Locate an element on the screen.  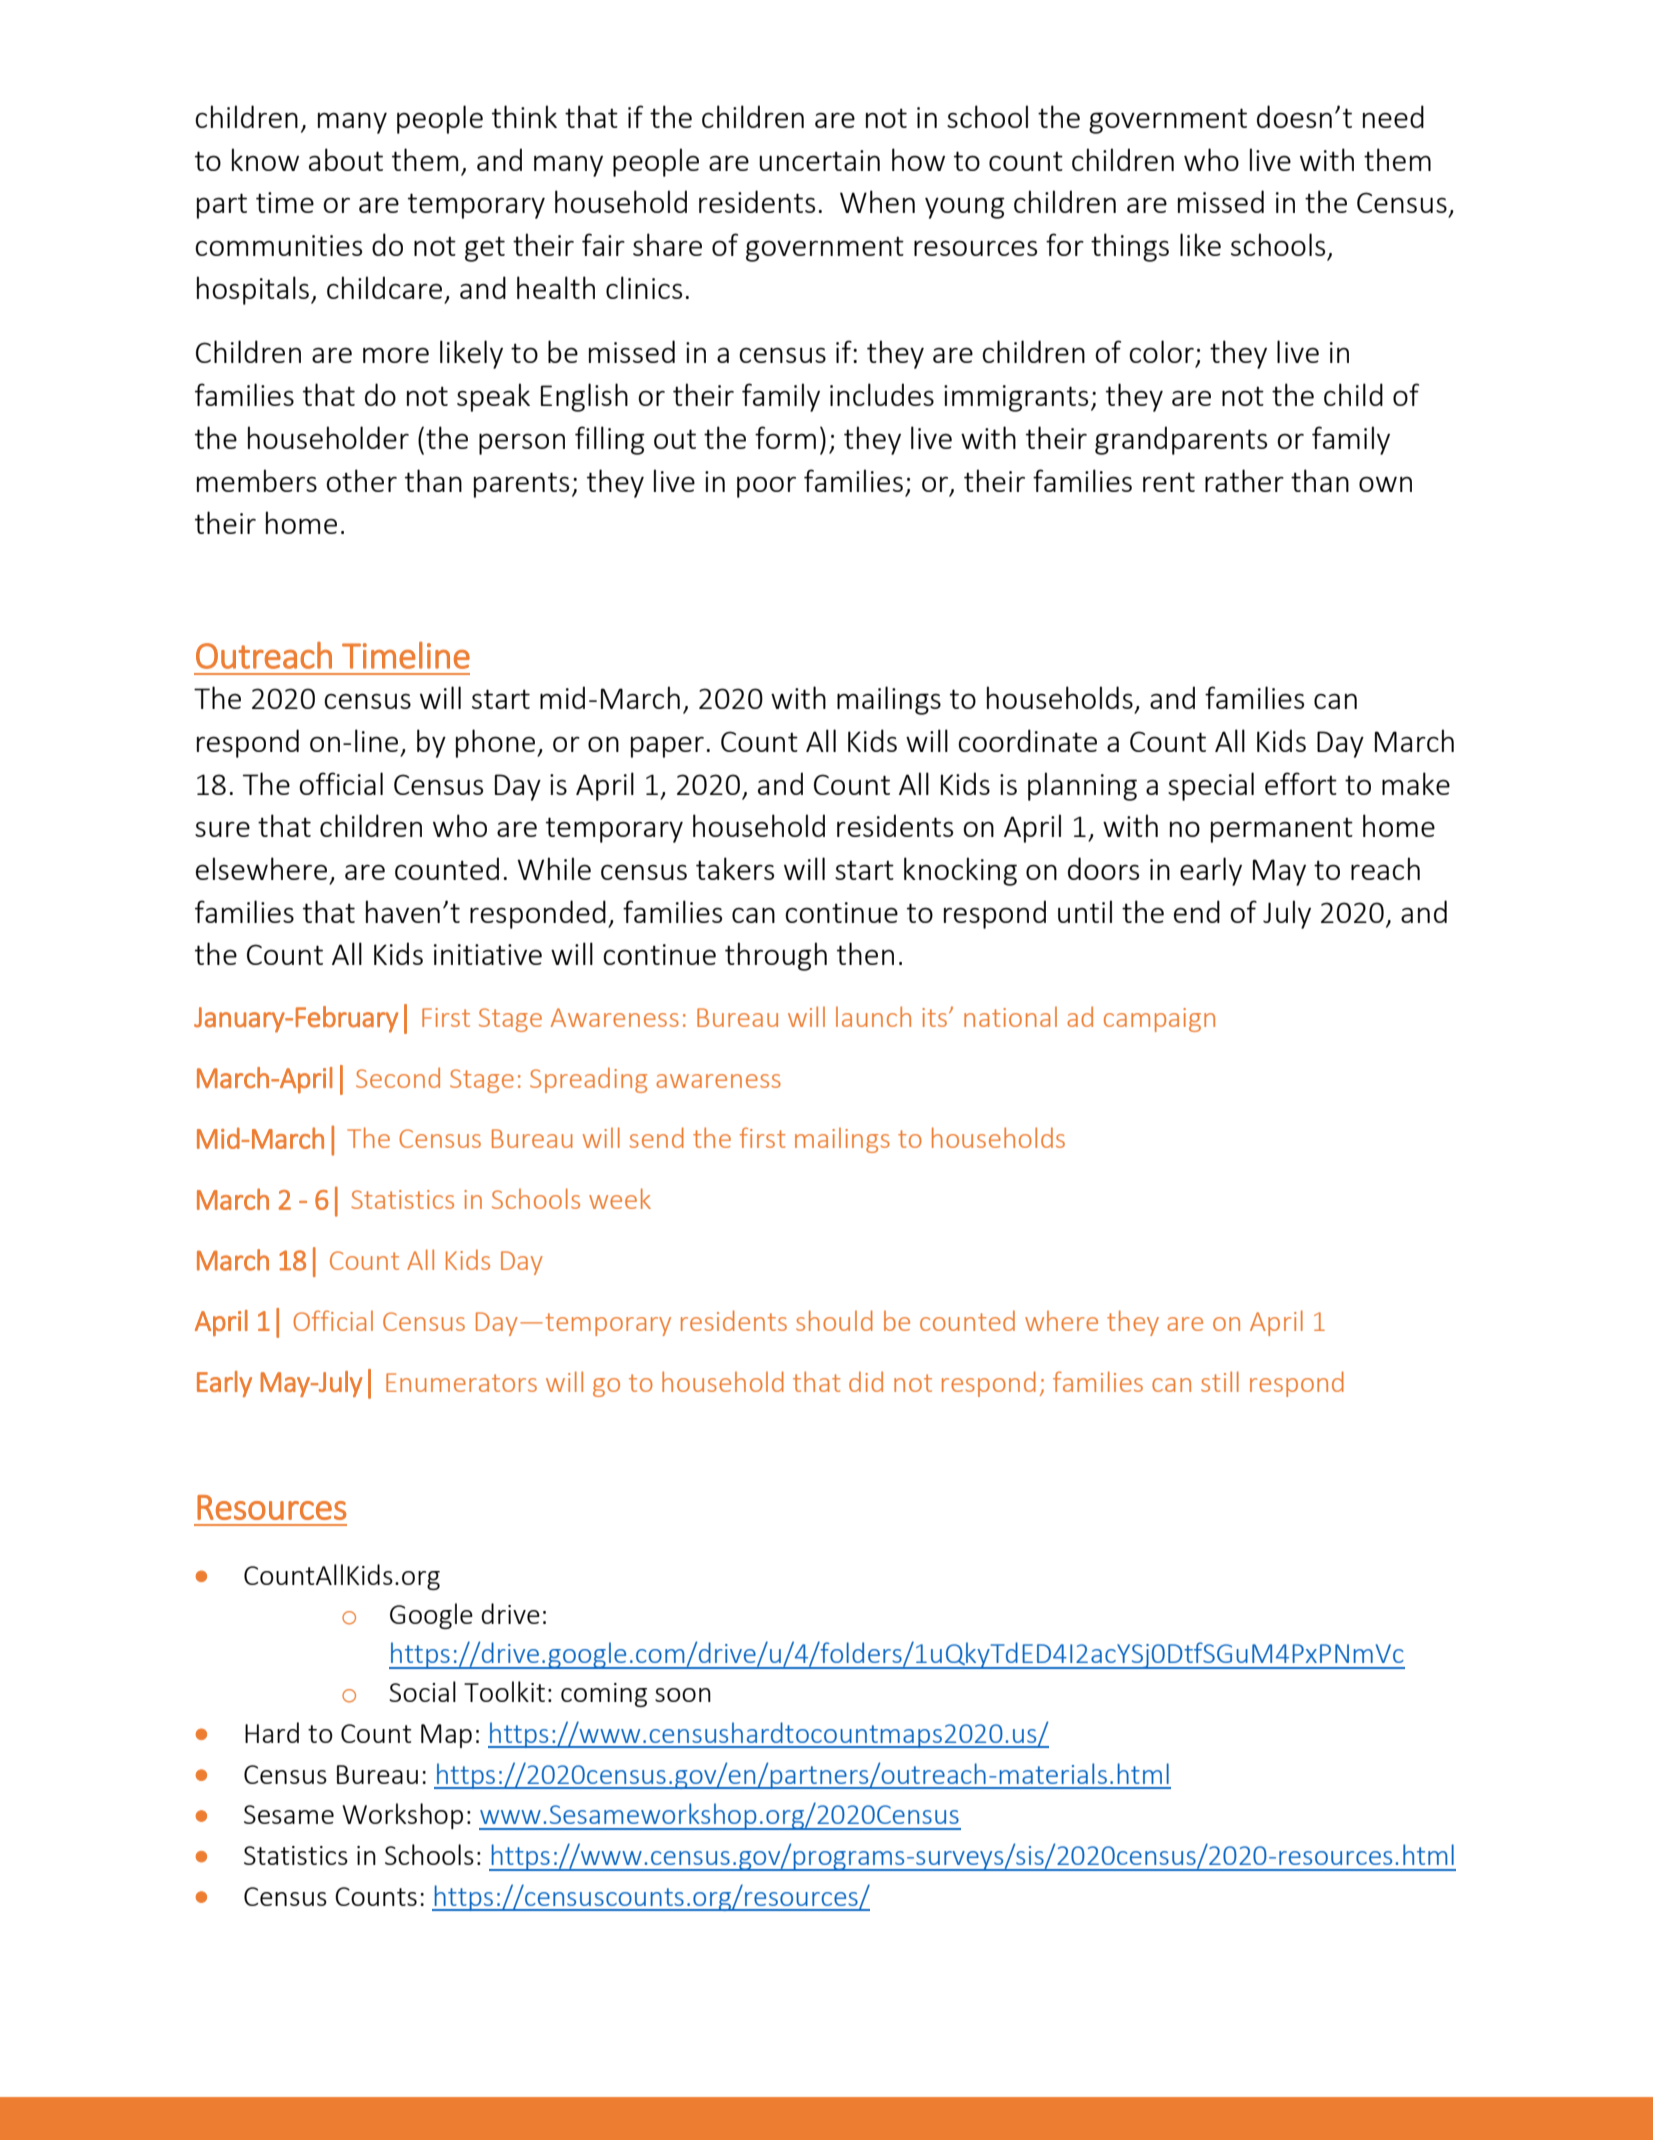
poor is located at coordinates (766, 487).
